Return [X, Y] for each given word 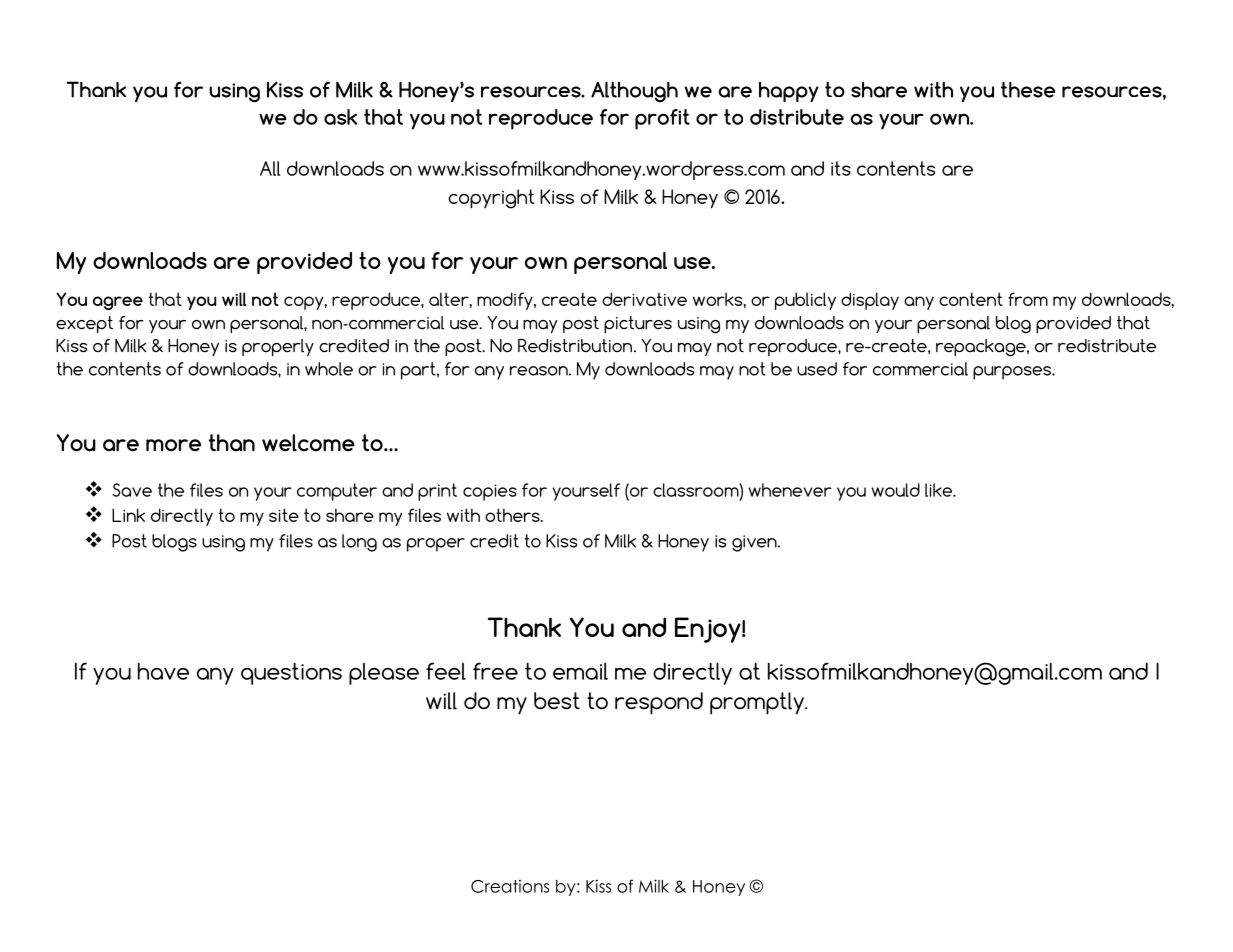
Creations [510, 886]
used [817, 369]
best [557, 701]
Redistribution [575, 346]
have [163, 671]
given [755, 543]
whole [329, 369]
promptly [758, 703]
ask [340, 117]
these [1028, 89]
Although [634, 91]
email [580, 671]
